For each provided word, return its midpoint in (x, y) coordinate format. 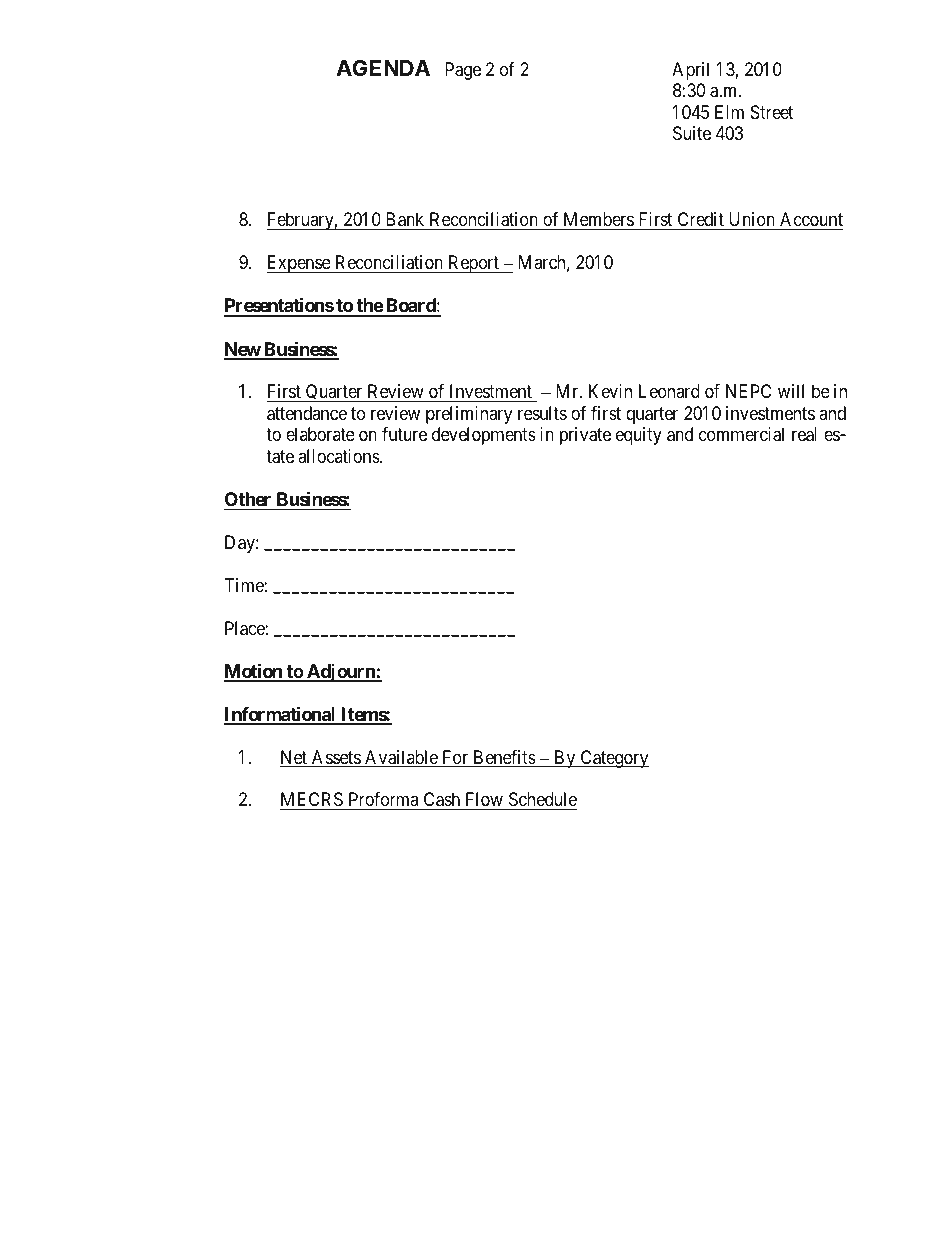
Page (463, 71)
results (542, 413)
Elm (729, 112)
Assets (335, 758)
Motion (254, 672)
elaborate (320, 434)
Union (751, 221)
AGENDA (383, 68)
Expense (299, 264)
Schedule (541, 801)
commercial (741, 434)
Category (613, 759)
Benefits (504, 758)
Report (473, 264)
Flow (484, 801)
